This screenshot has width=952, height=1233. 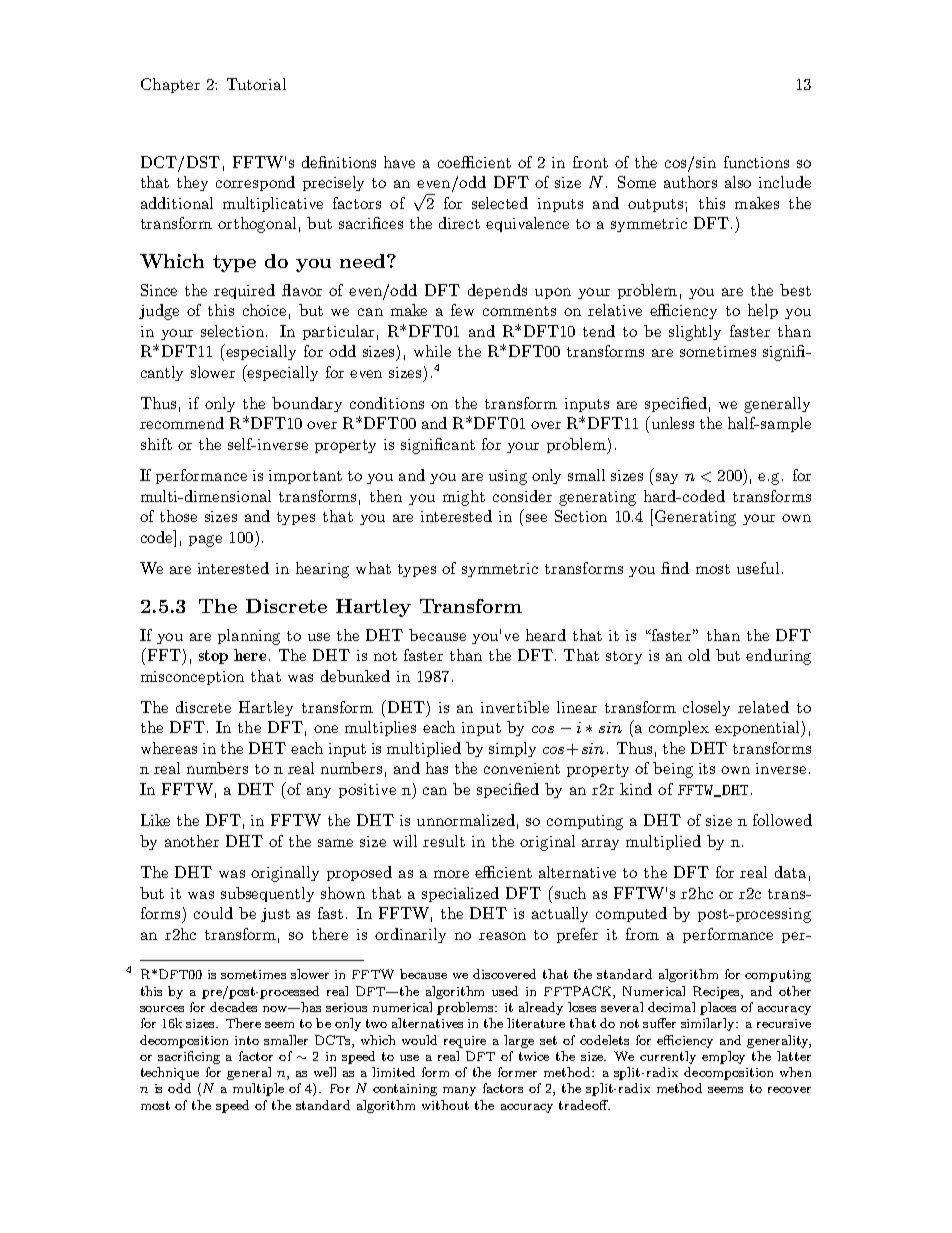 What do you see at coordinates (249, 637) in the screenshot?
I see `planning` at bounding box center [249, 637].
